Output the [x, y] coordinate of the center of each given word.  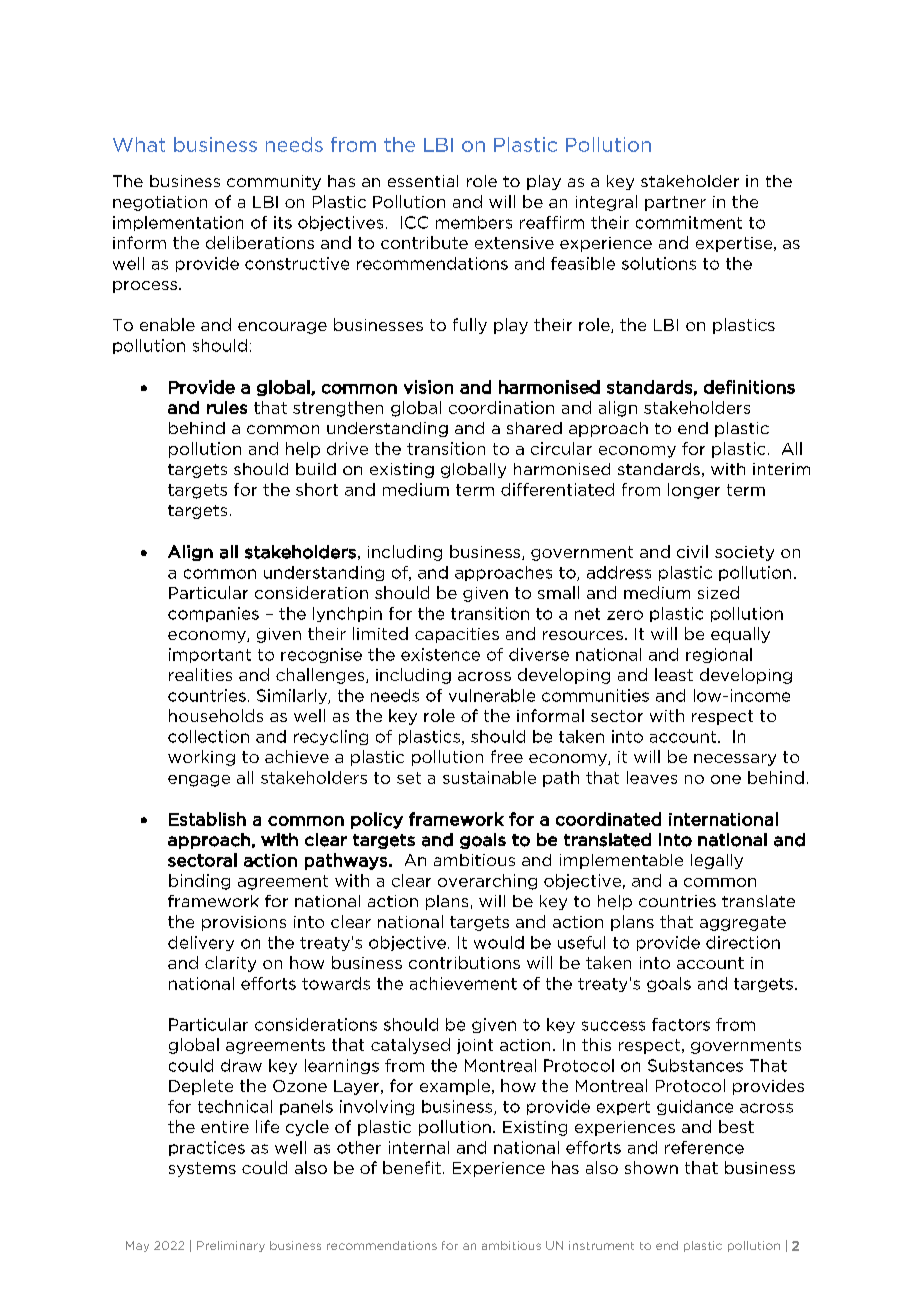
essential [423, 181]
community [274, 182]
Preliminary [231, 1246]
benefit [412, 1167]
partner [675, 203]
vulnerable [492, 695]
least [674, 674]
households [216, 715]
